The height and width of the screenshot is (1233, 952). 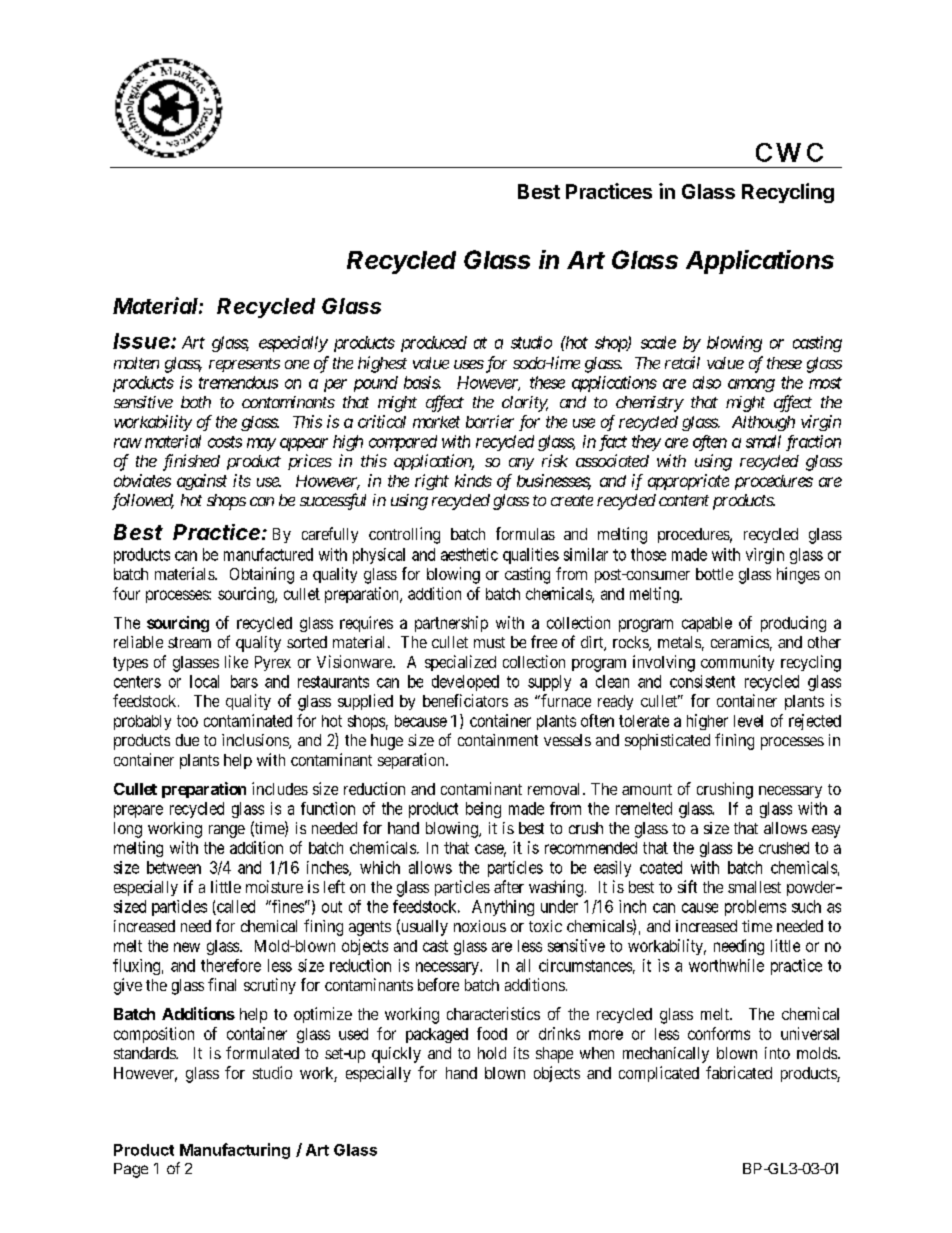 I want to click on specialized, so click(x=460, y=663).
